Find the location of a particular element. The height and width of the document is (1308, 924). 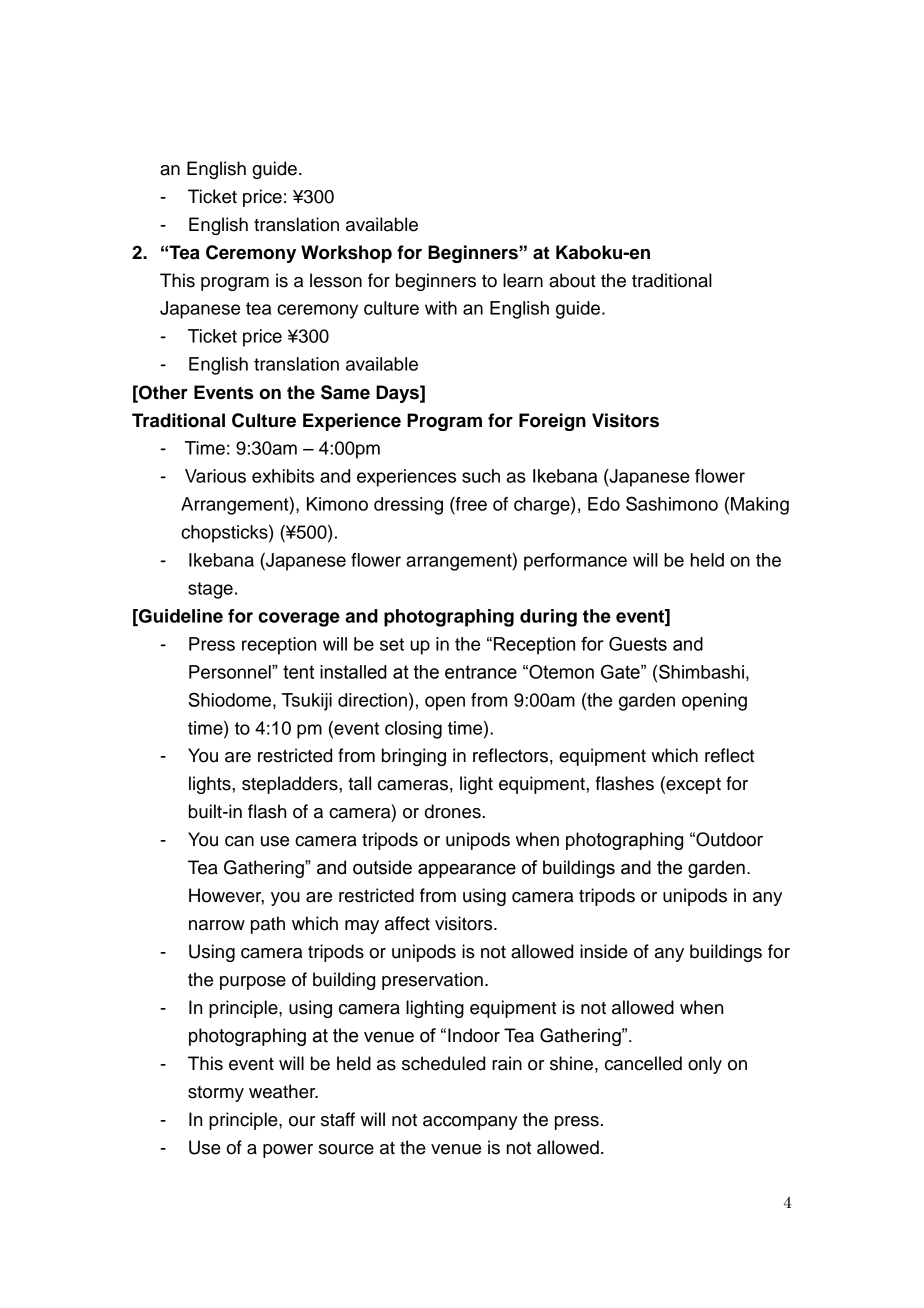

entrance is located at coordinates (481, 672).
